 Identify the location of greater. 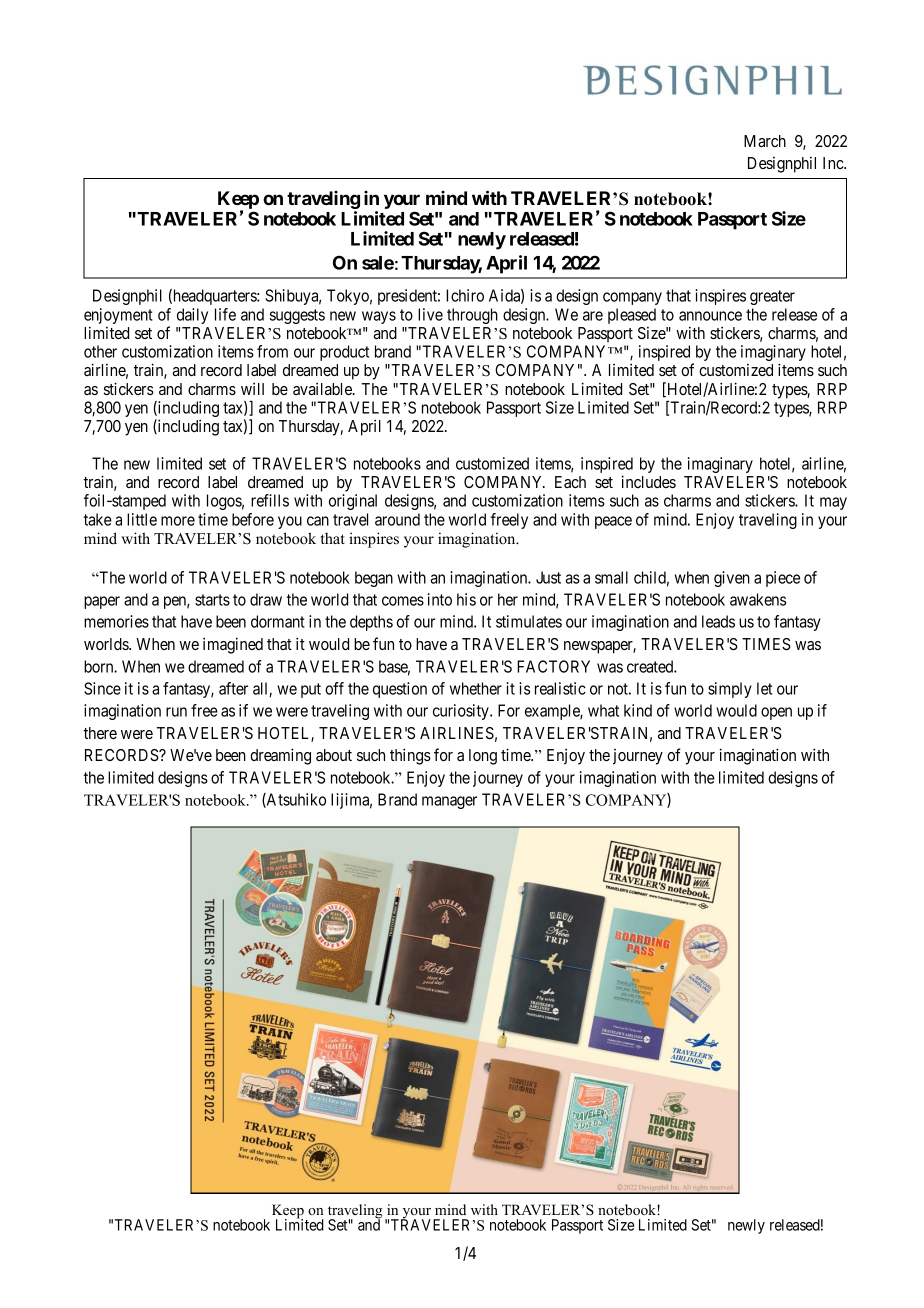
(772, 297).
